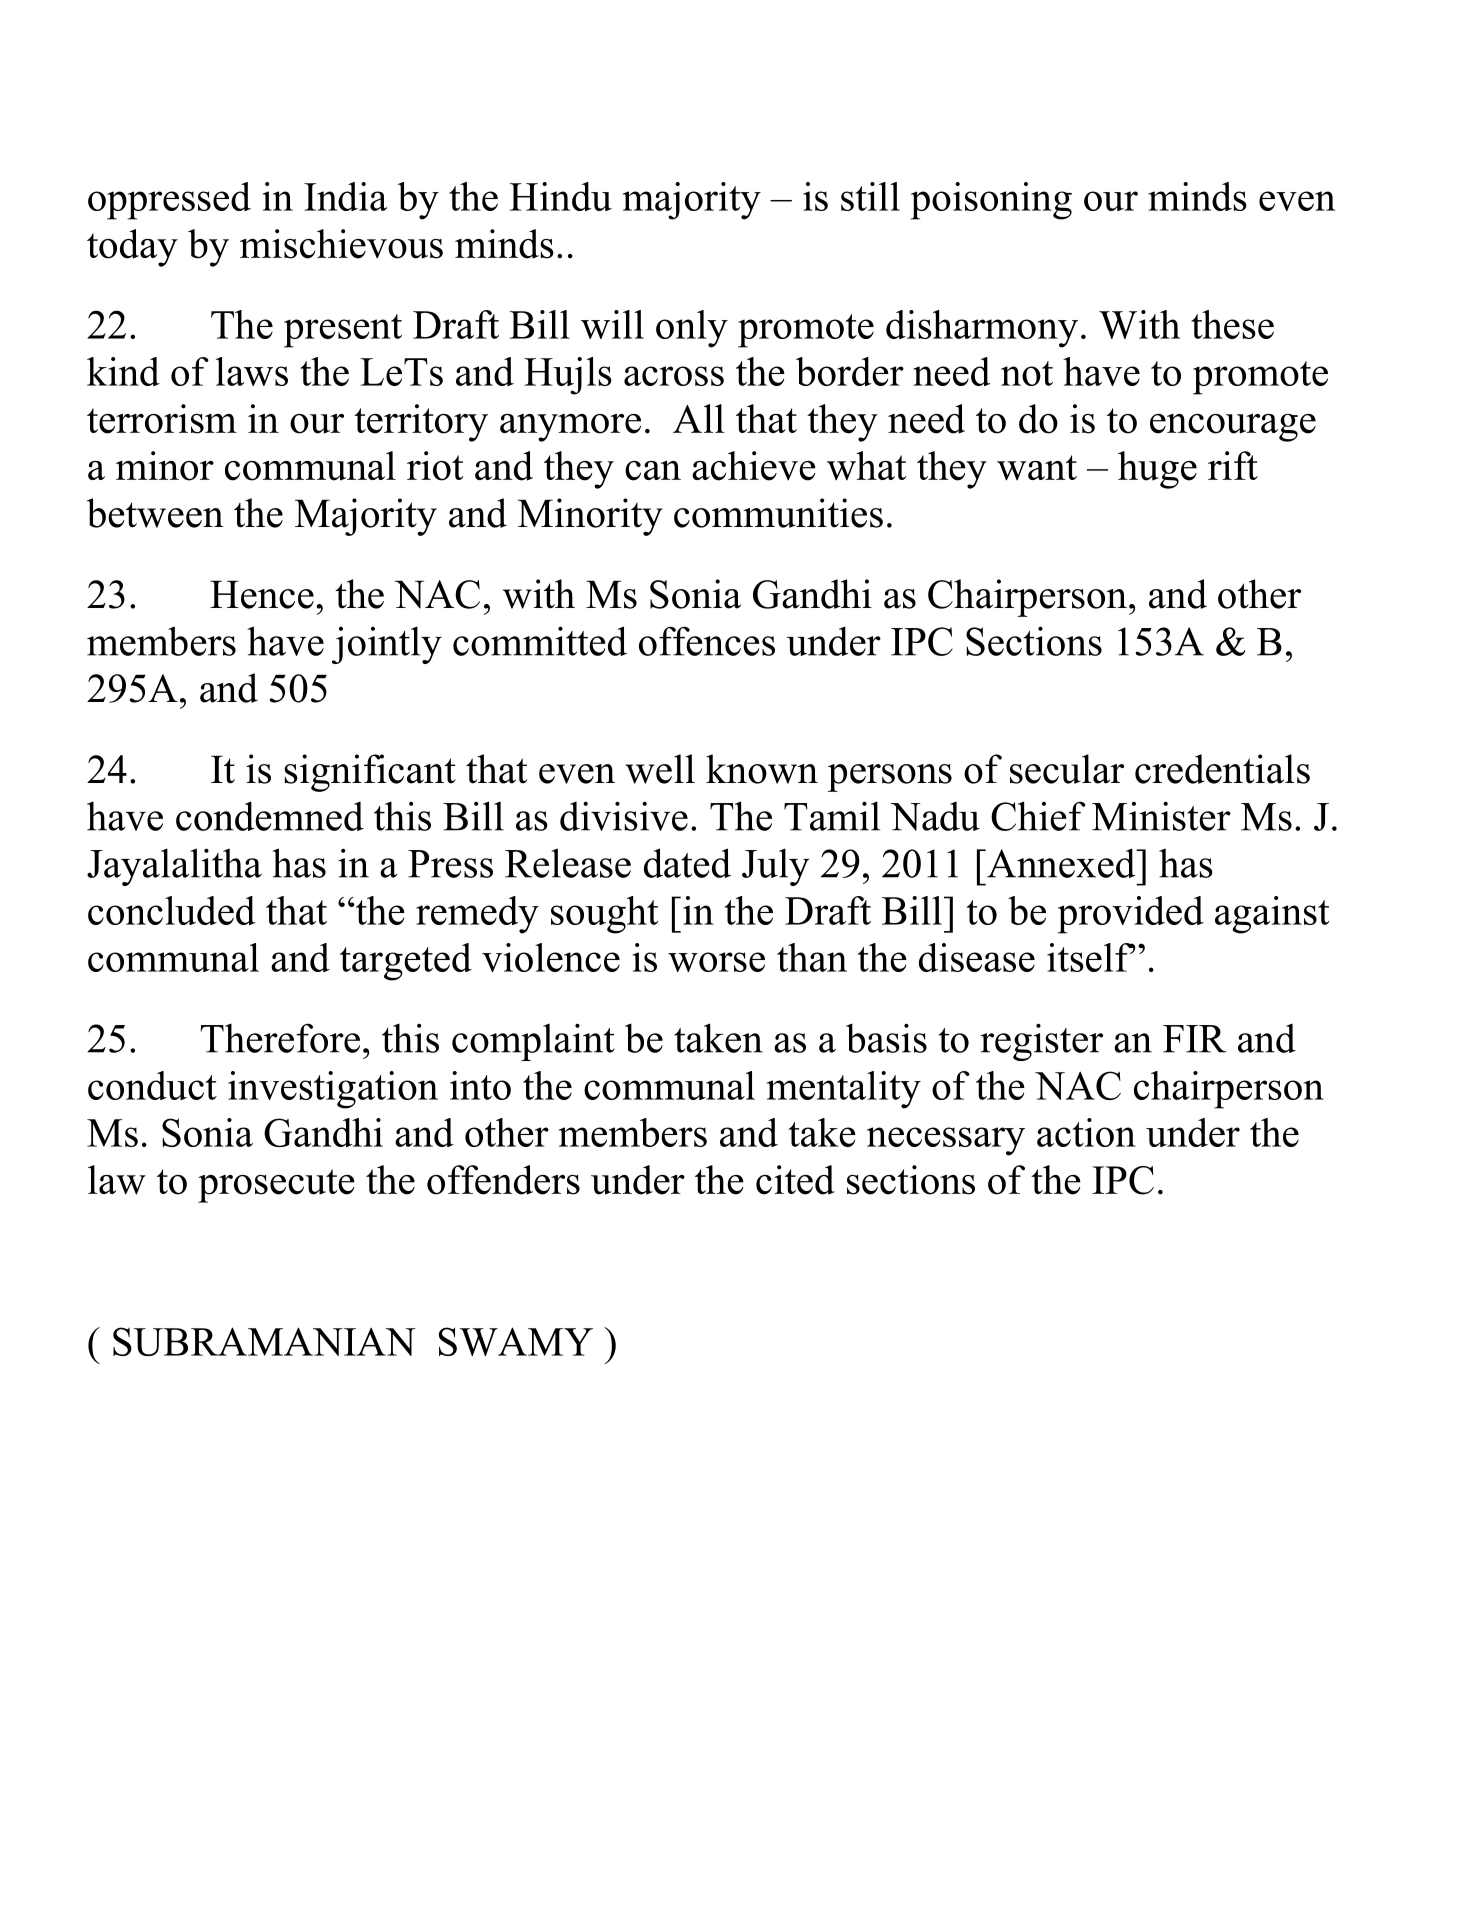 The height and width of the image is (1909, 1475). What do you see at coordinates (1194, 1039) in the image?
I see `FIR` at bounding box center [1194, 1039].
